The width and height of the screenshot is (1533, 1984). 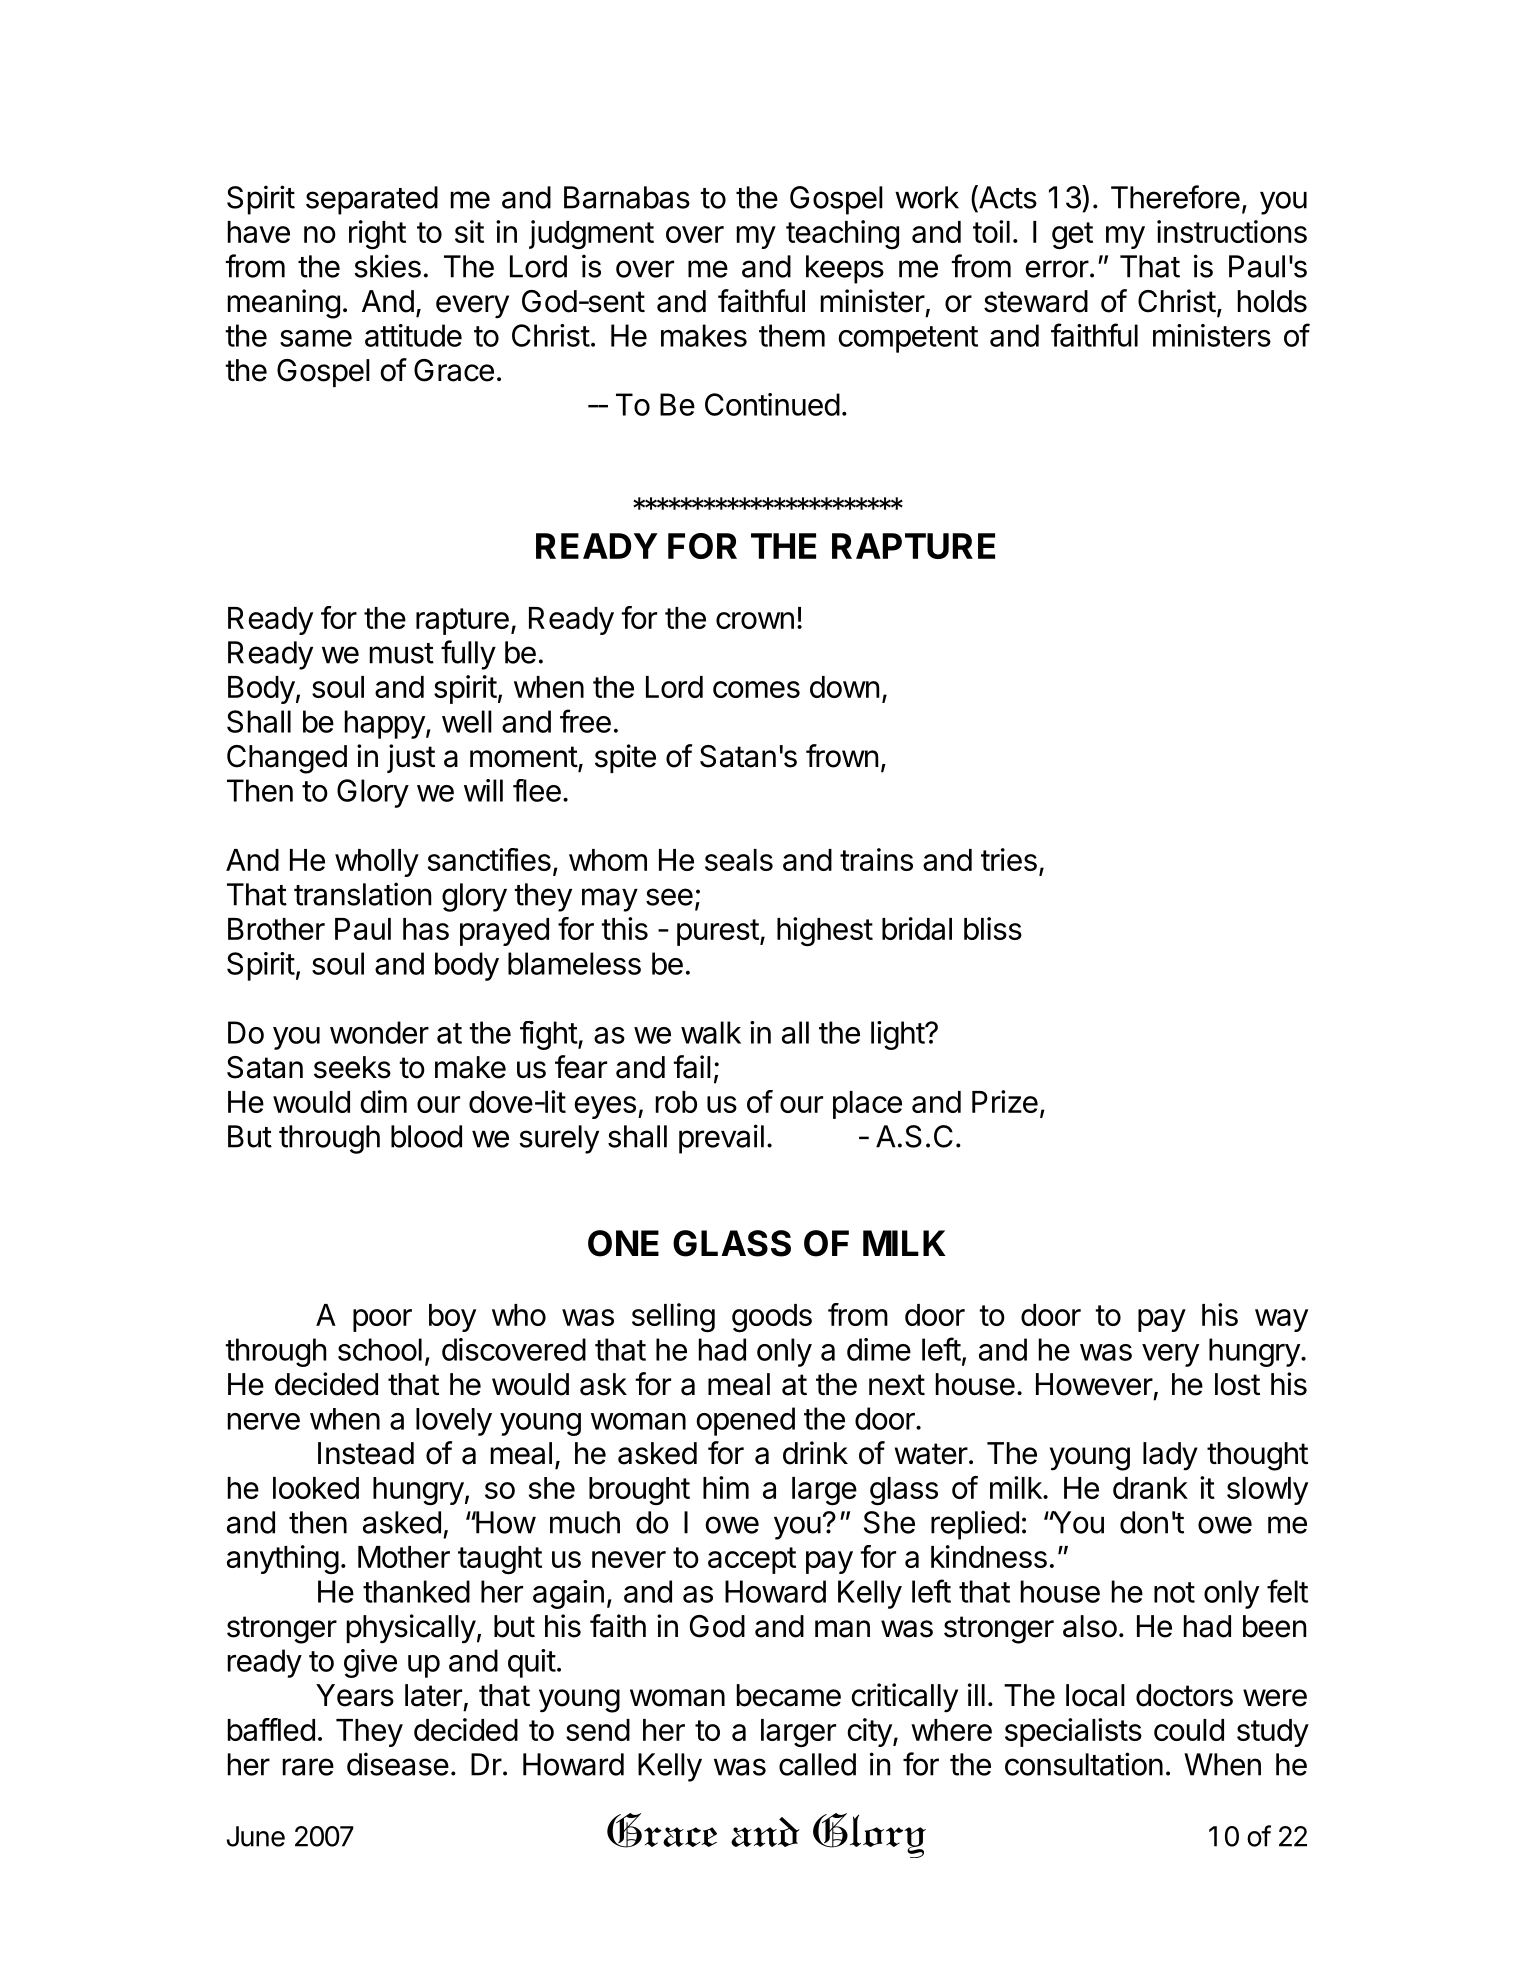 I want to click on opened, so click(x=745, y=1421).
